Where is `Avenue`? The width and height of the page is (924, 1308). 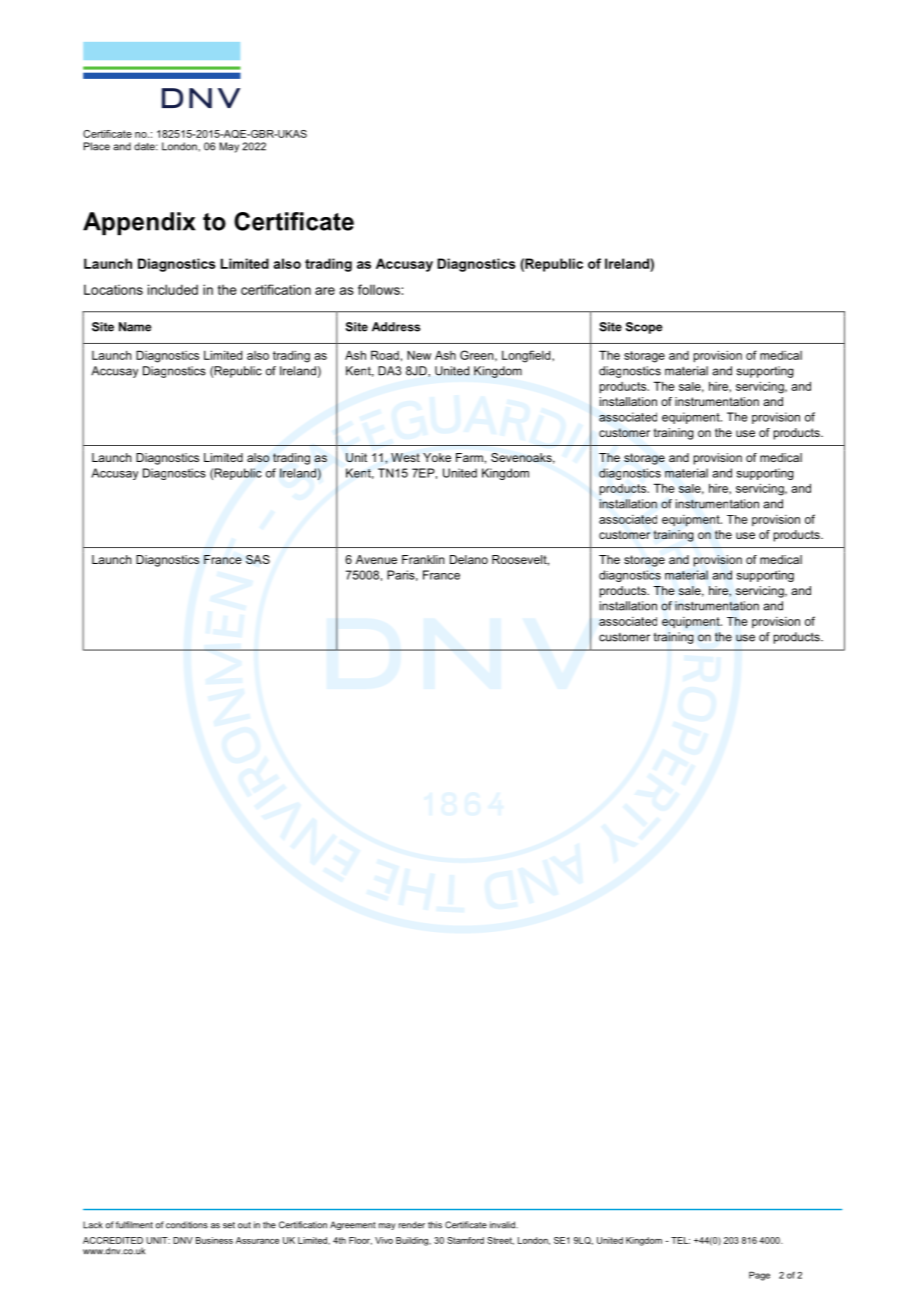 Avenue is located at coordinates (376, 559).
